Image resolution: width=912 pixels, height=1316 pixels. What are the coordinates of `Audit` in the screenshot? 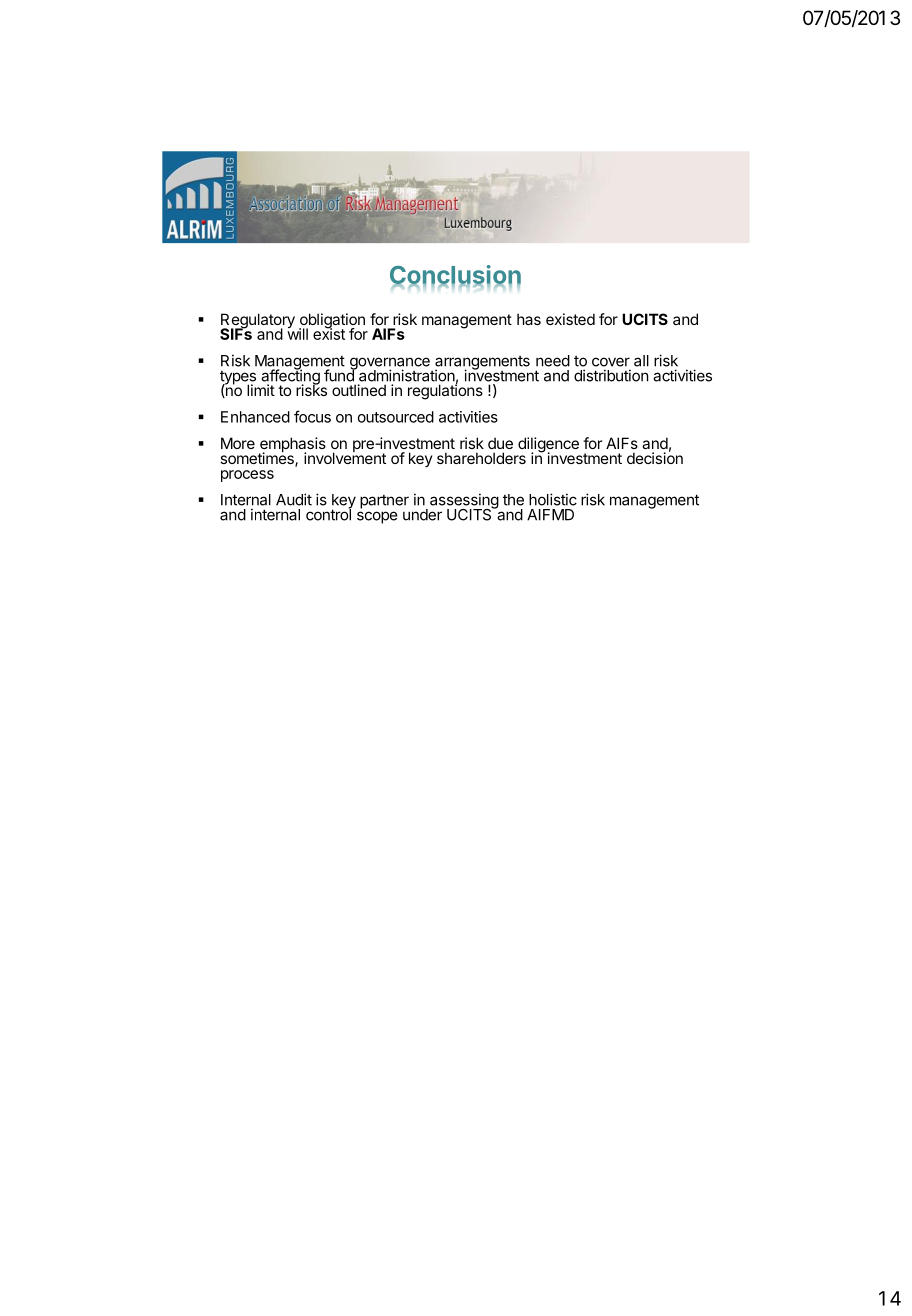 It's located at (294, 499).
